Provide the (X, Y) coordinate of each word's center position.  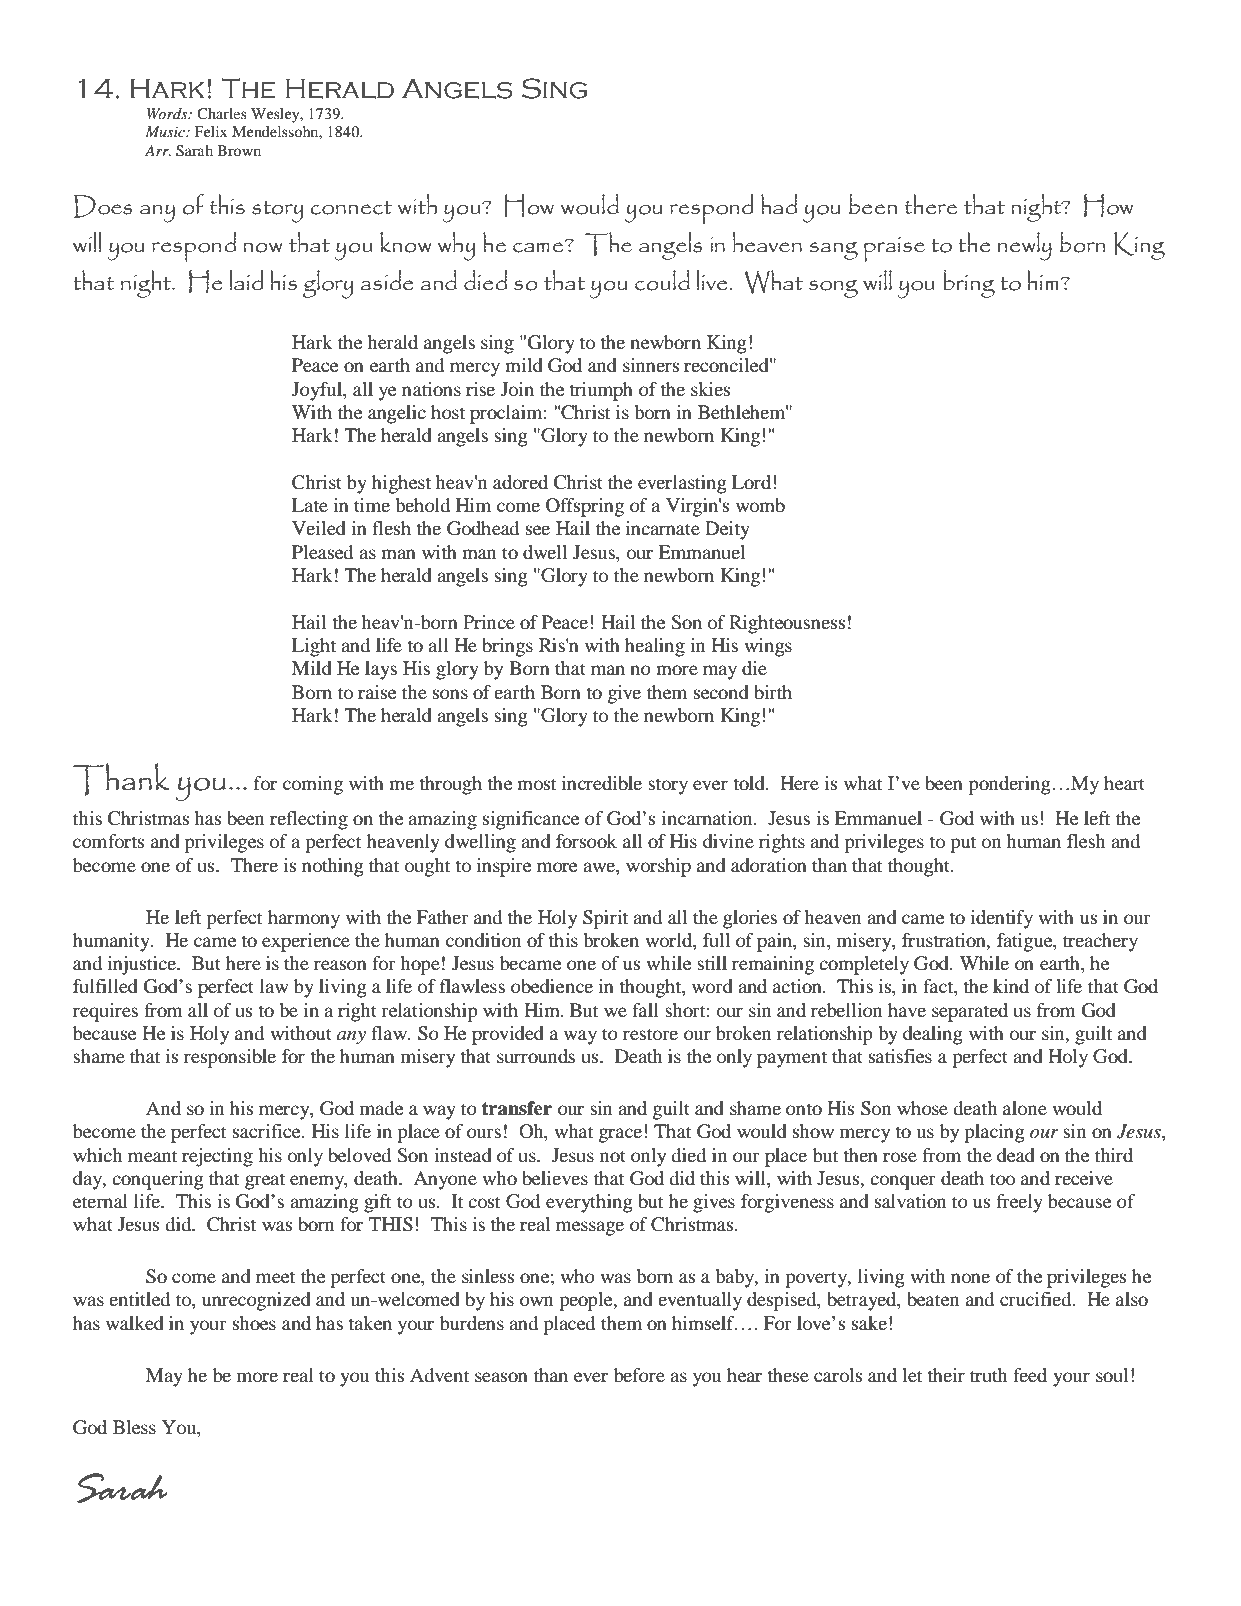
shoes (254, 1323)
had (779, 204)
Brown (239, 150)
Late (310, 505)
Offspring (585, 507)
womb (760, 505)
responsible (230, 1058)
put (963, 844)
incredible (602, 783)
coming (313, 785)
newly (1025, 246)
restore (650, 1034)
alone (1025, 1108)
